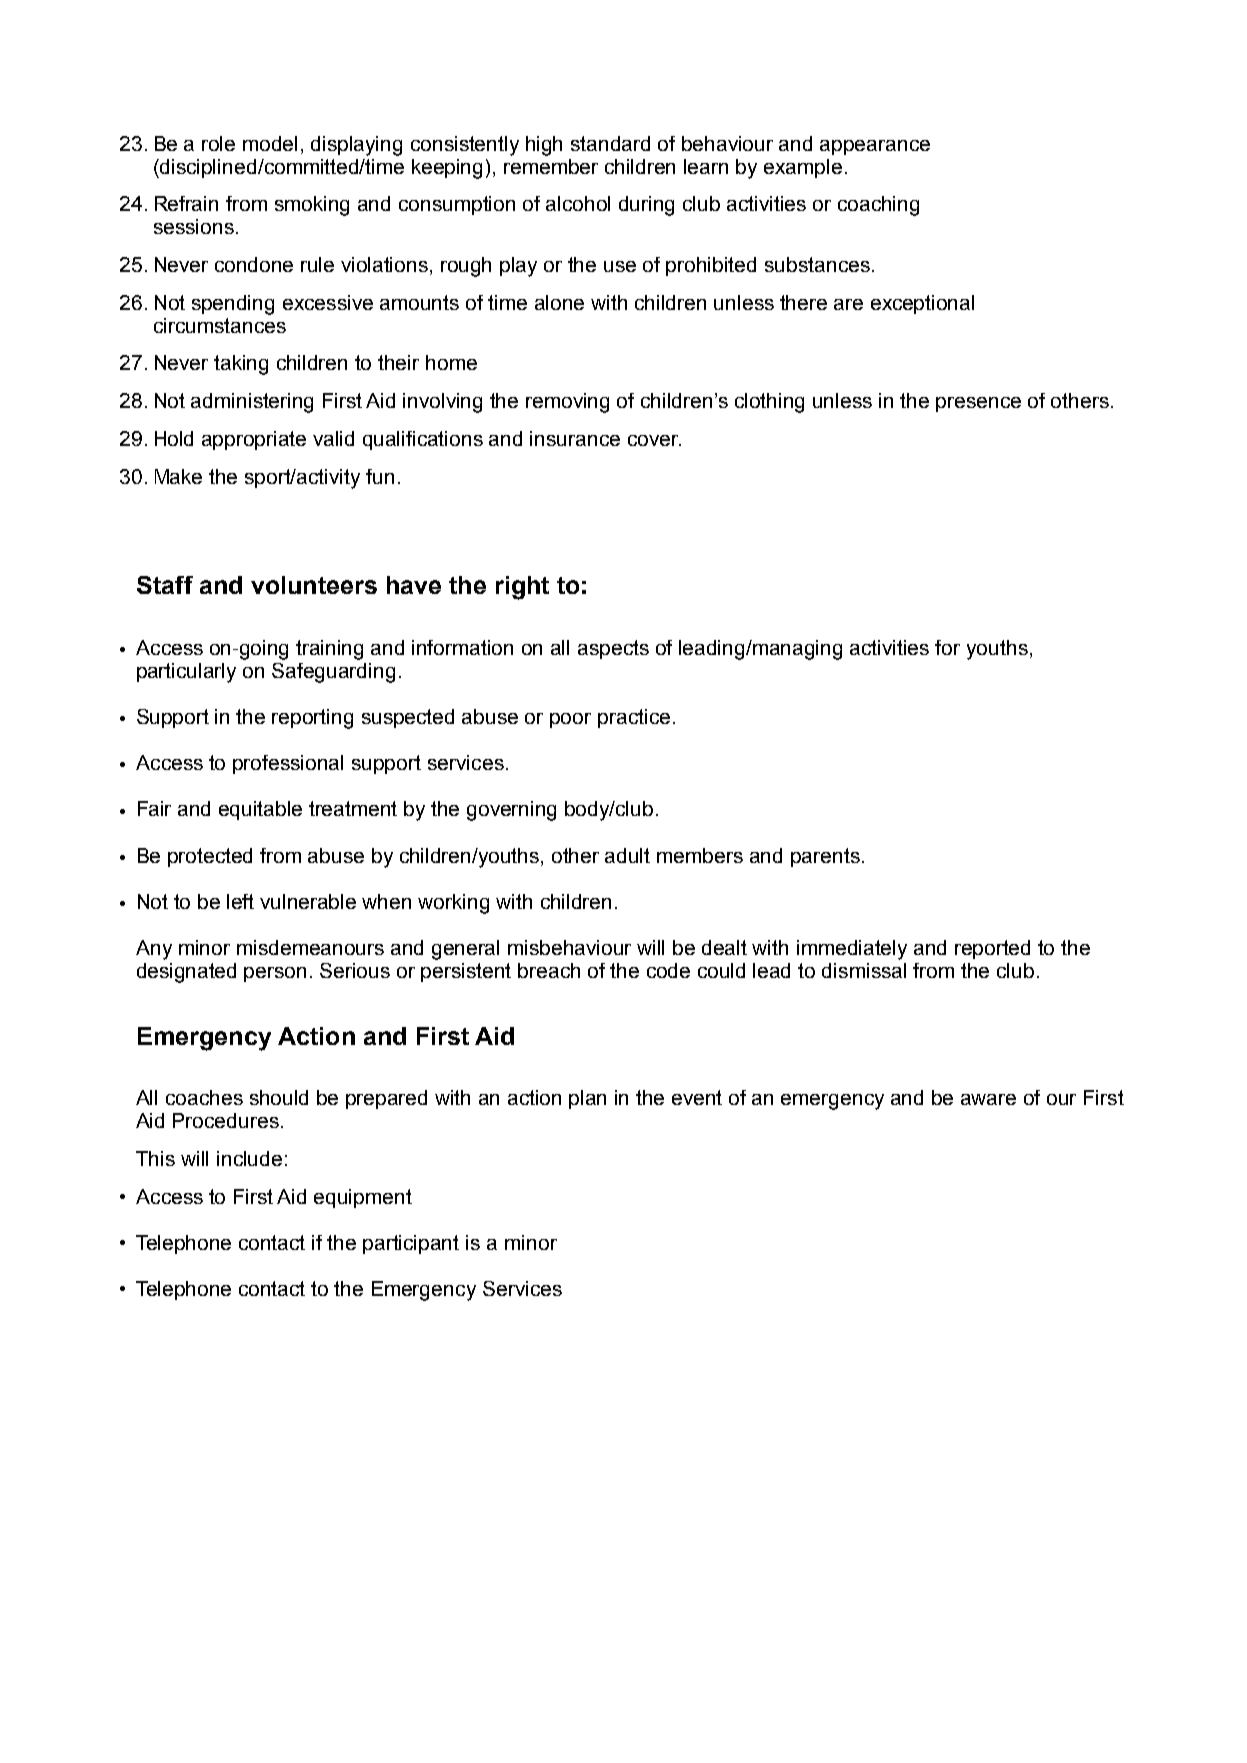  I want to click on coaching, so click(878, 206).
